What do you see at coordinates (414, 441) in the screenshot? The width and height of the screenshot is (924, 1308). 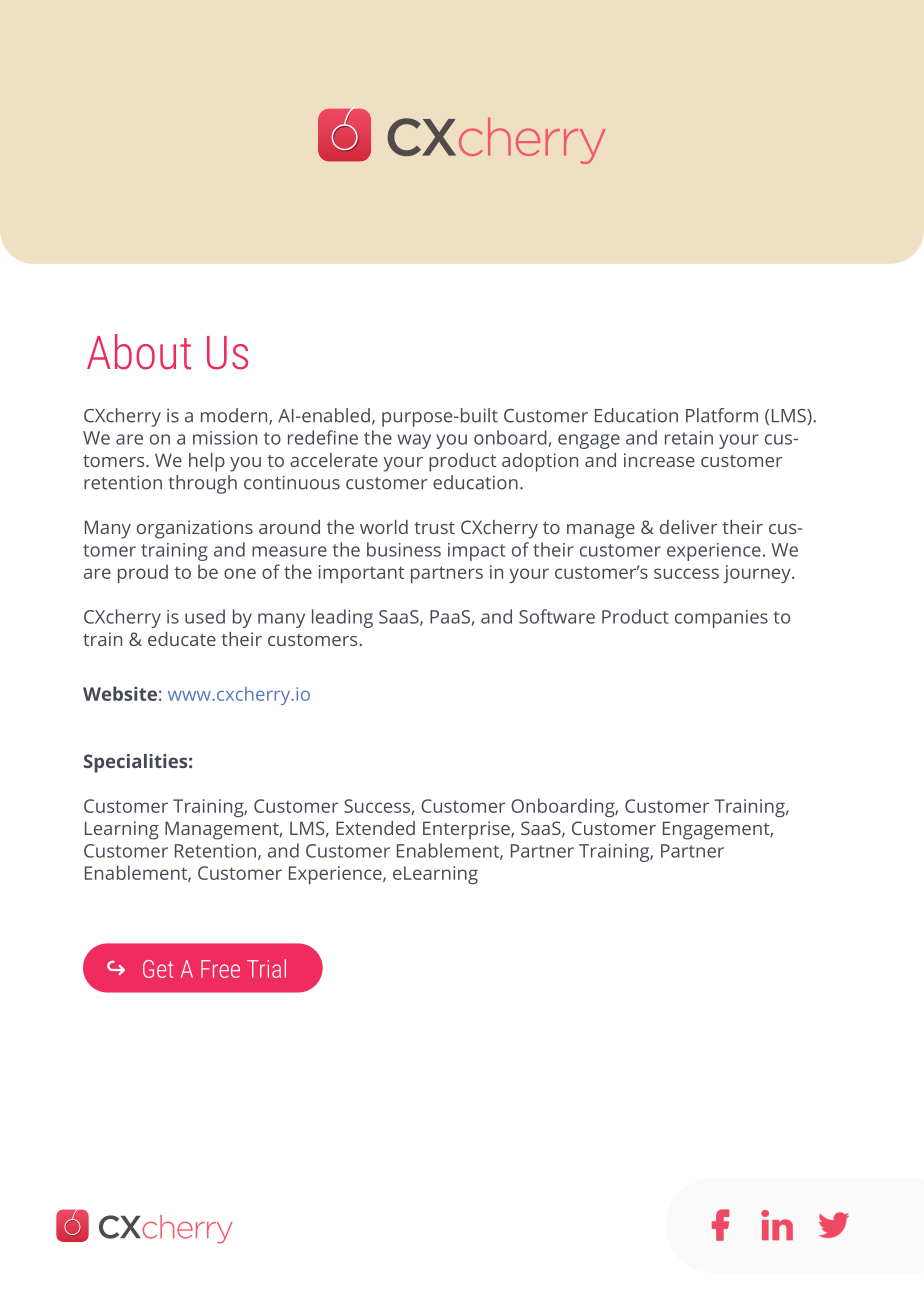 I see `way` at bounding box center [414, 441].
